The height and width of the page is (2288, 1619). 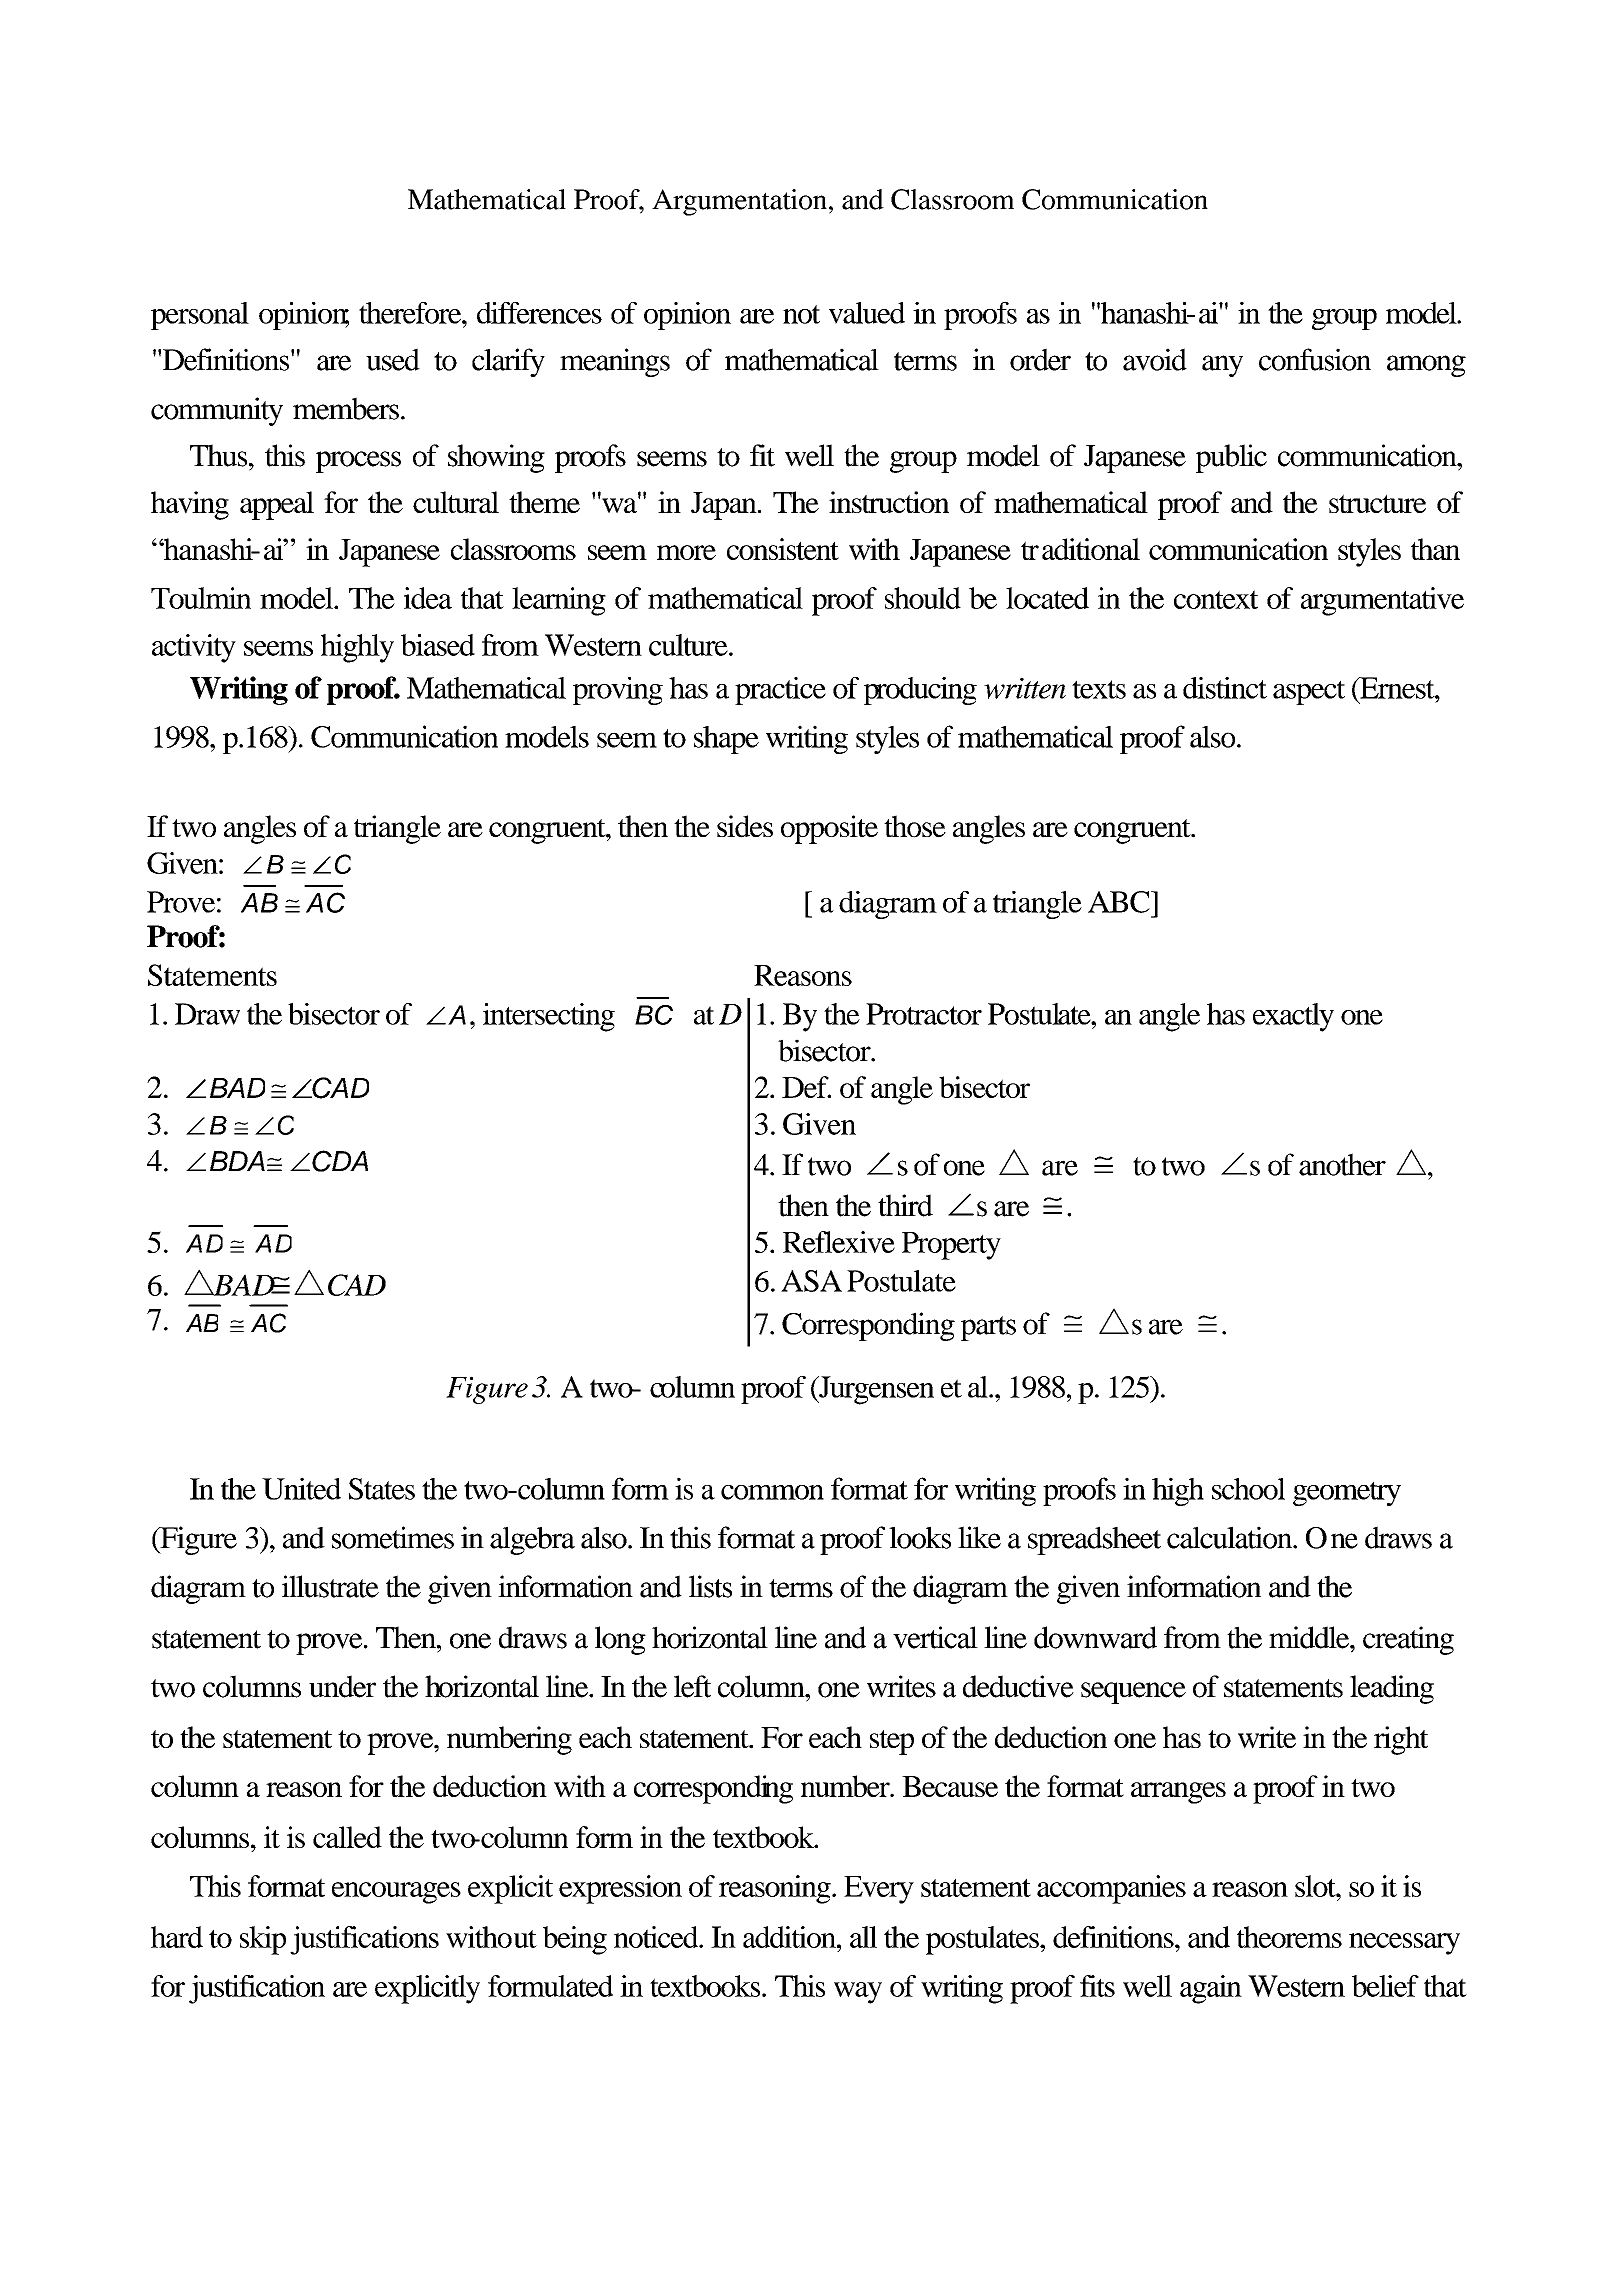 I want to click on Protractor, so click(x=924, y=1014).
